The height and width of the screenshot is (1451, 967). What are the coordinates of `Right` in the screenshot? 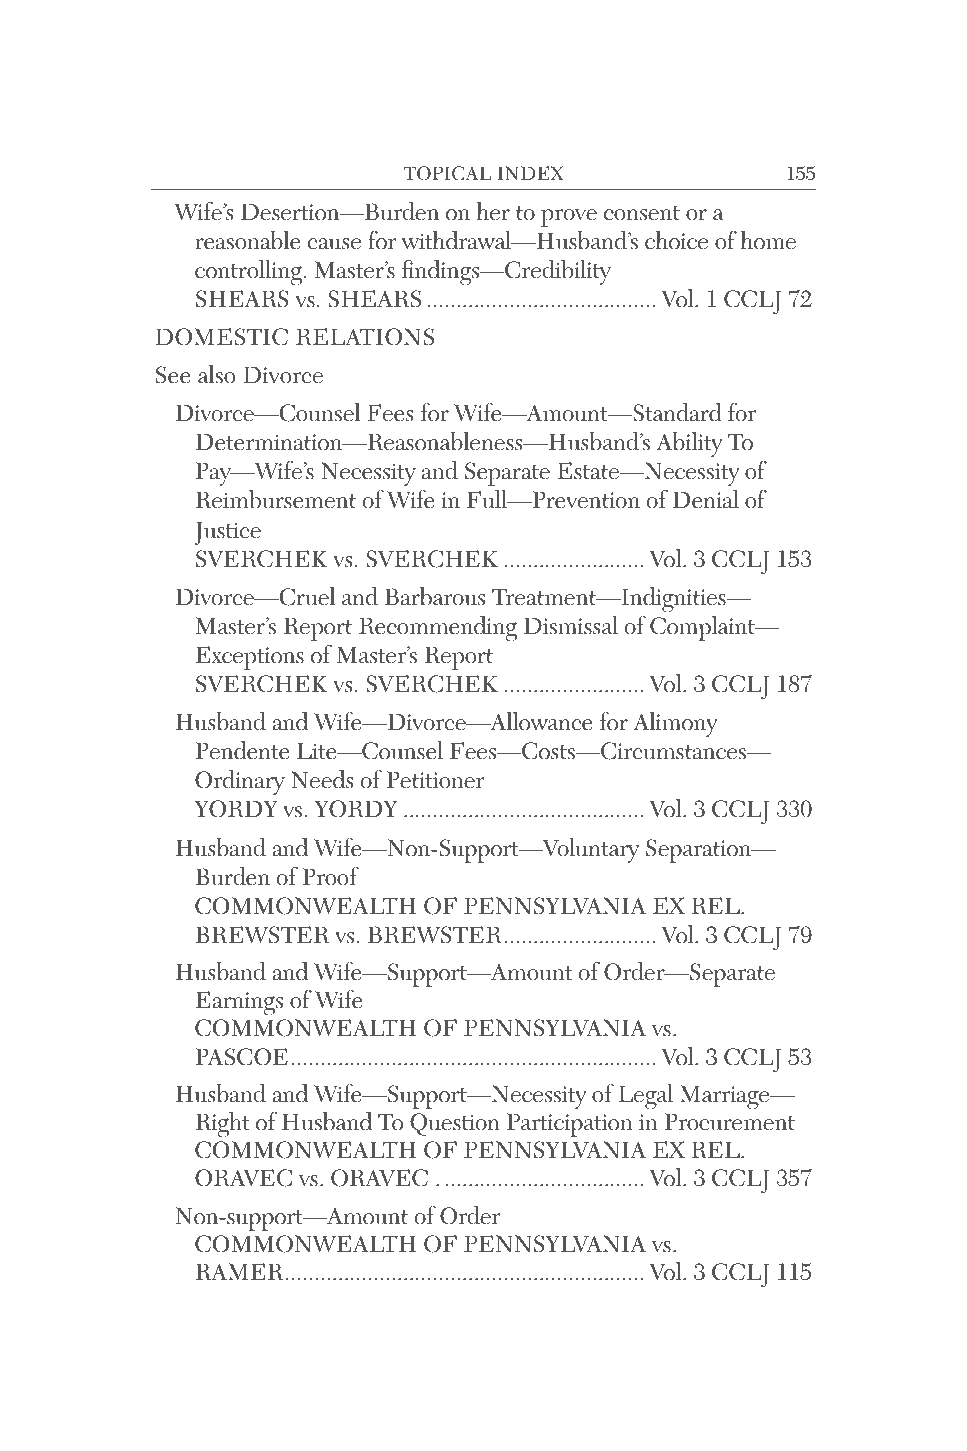 It's located at (223, 1125).
